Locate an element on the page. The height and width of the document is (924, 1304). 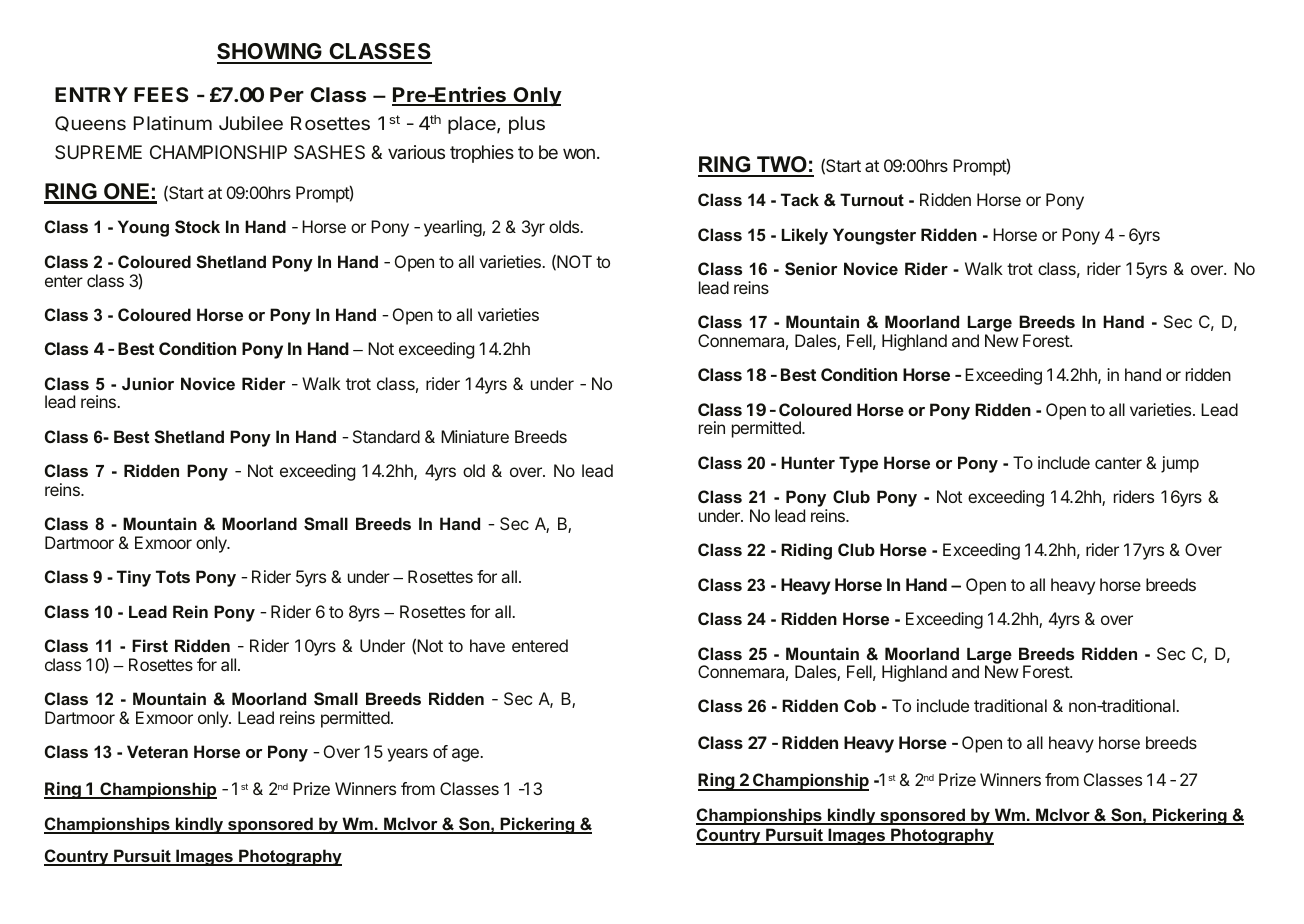
Turnout is located at coordinates (872, 199).
